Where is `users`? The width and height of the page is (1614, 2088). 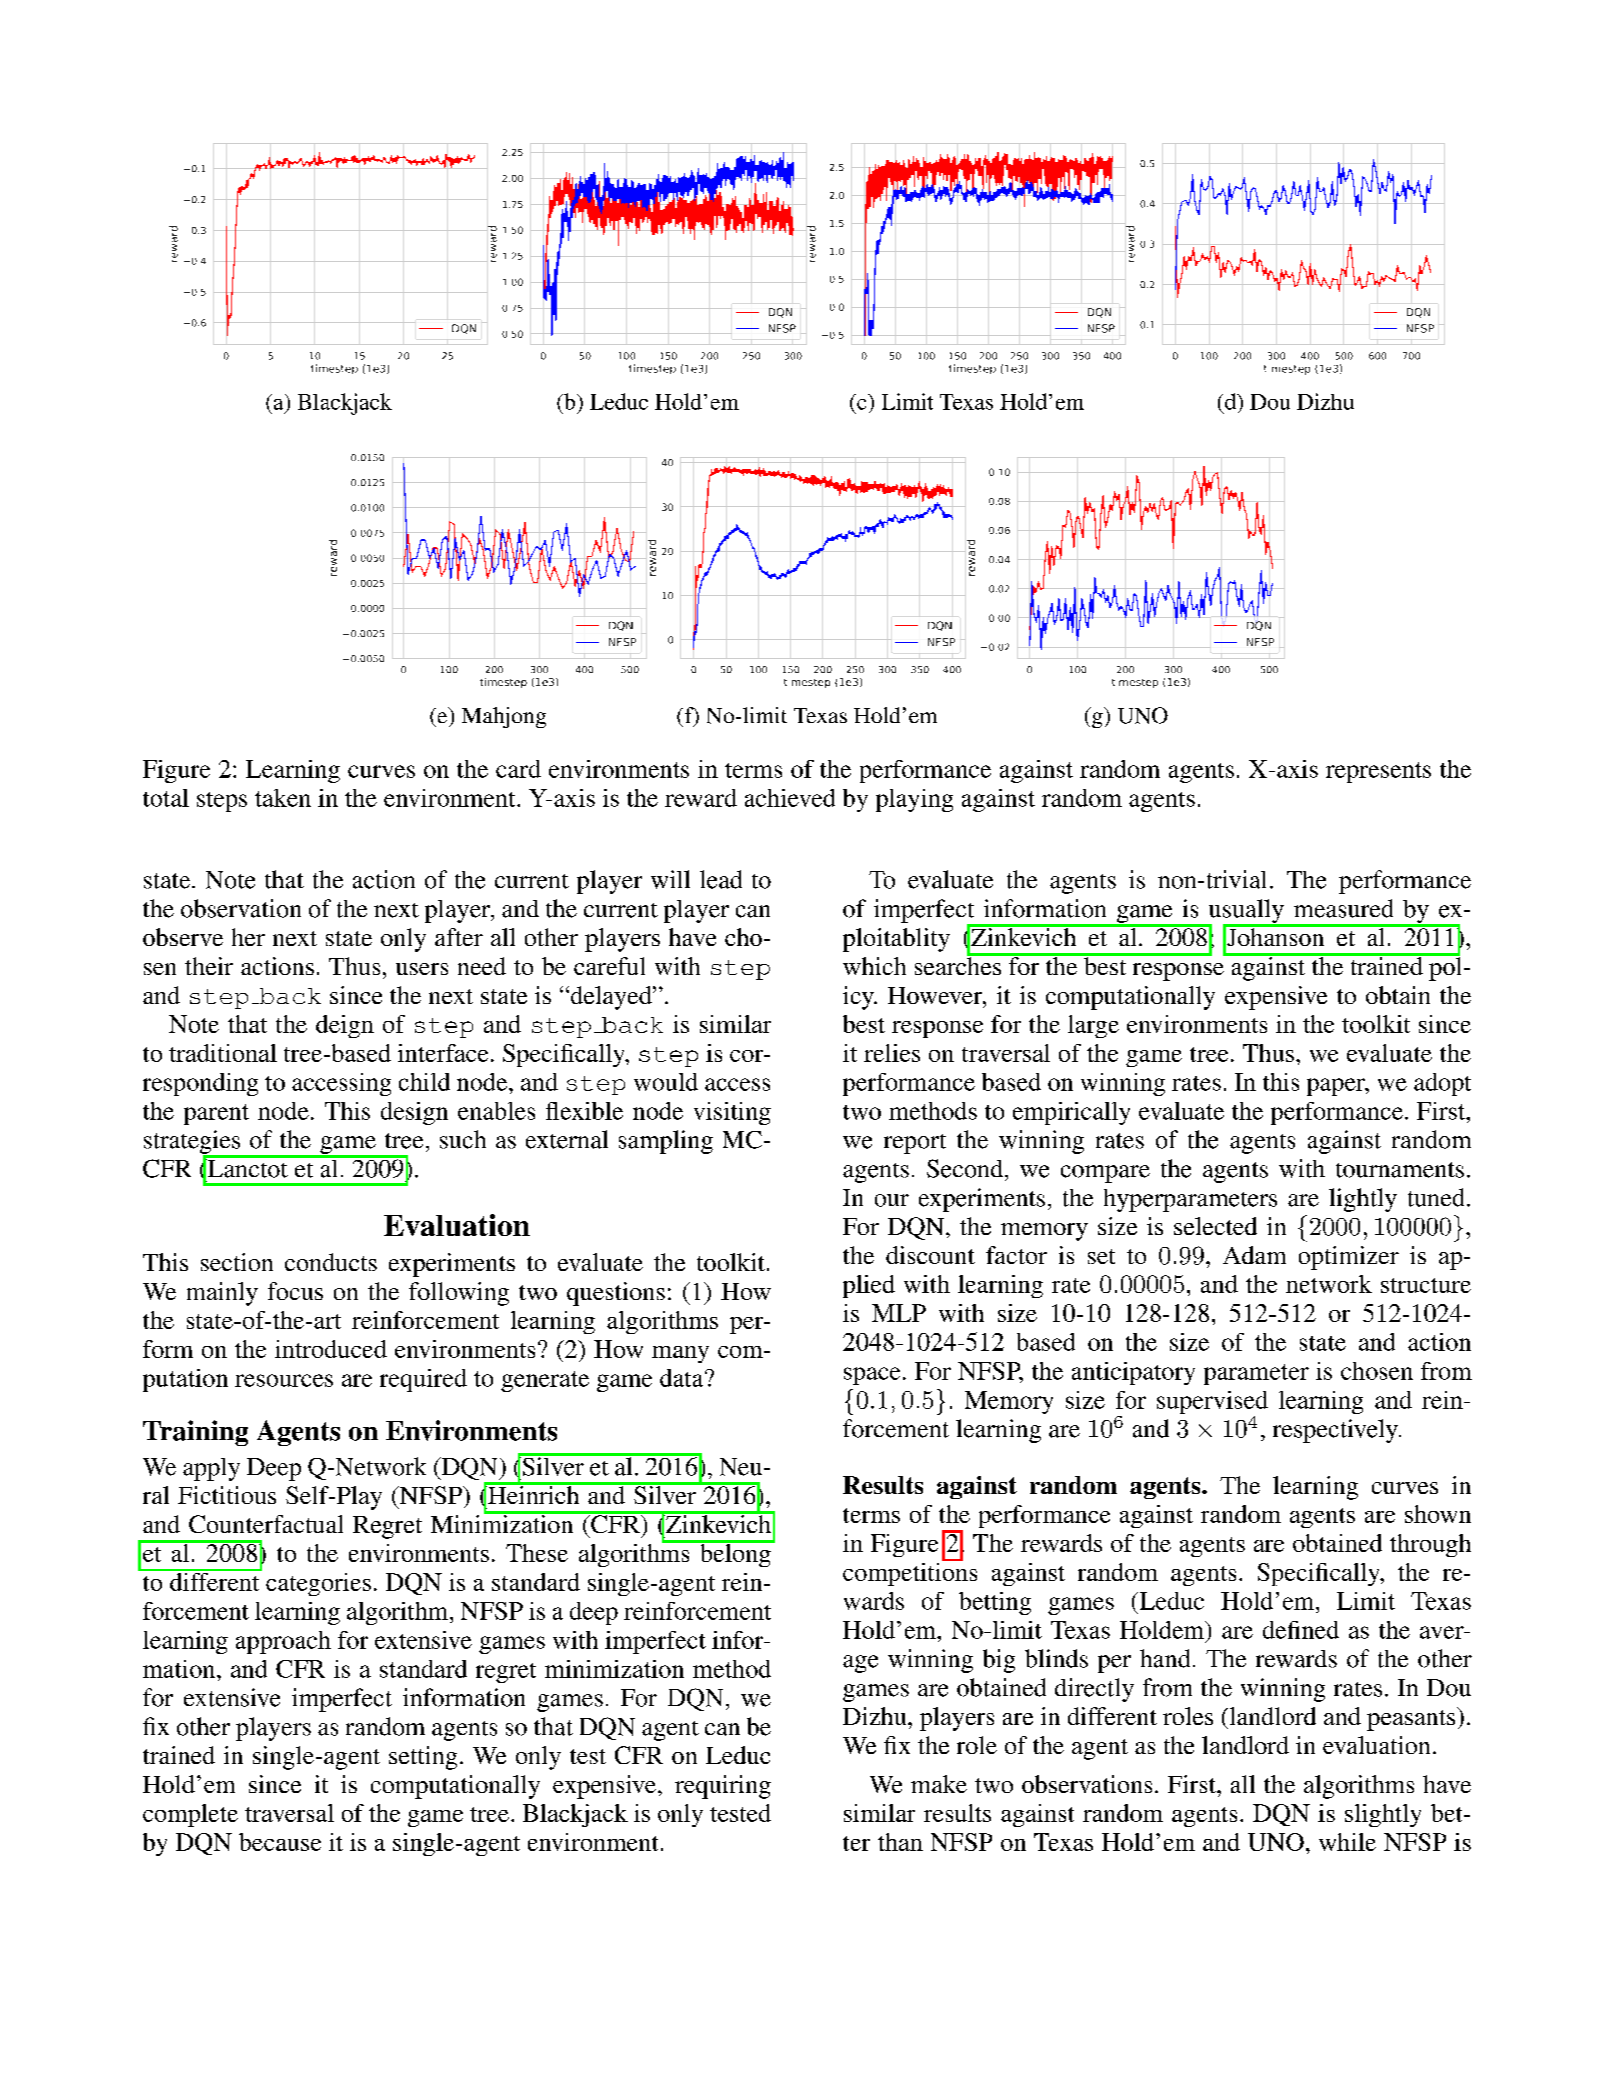 users is located at coordinates (422, 969).
